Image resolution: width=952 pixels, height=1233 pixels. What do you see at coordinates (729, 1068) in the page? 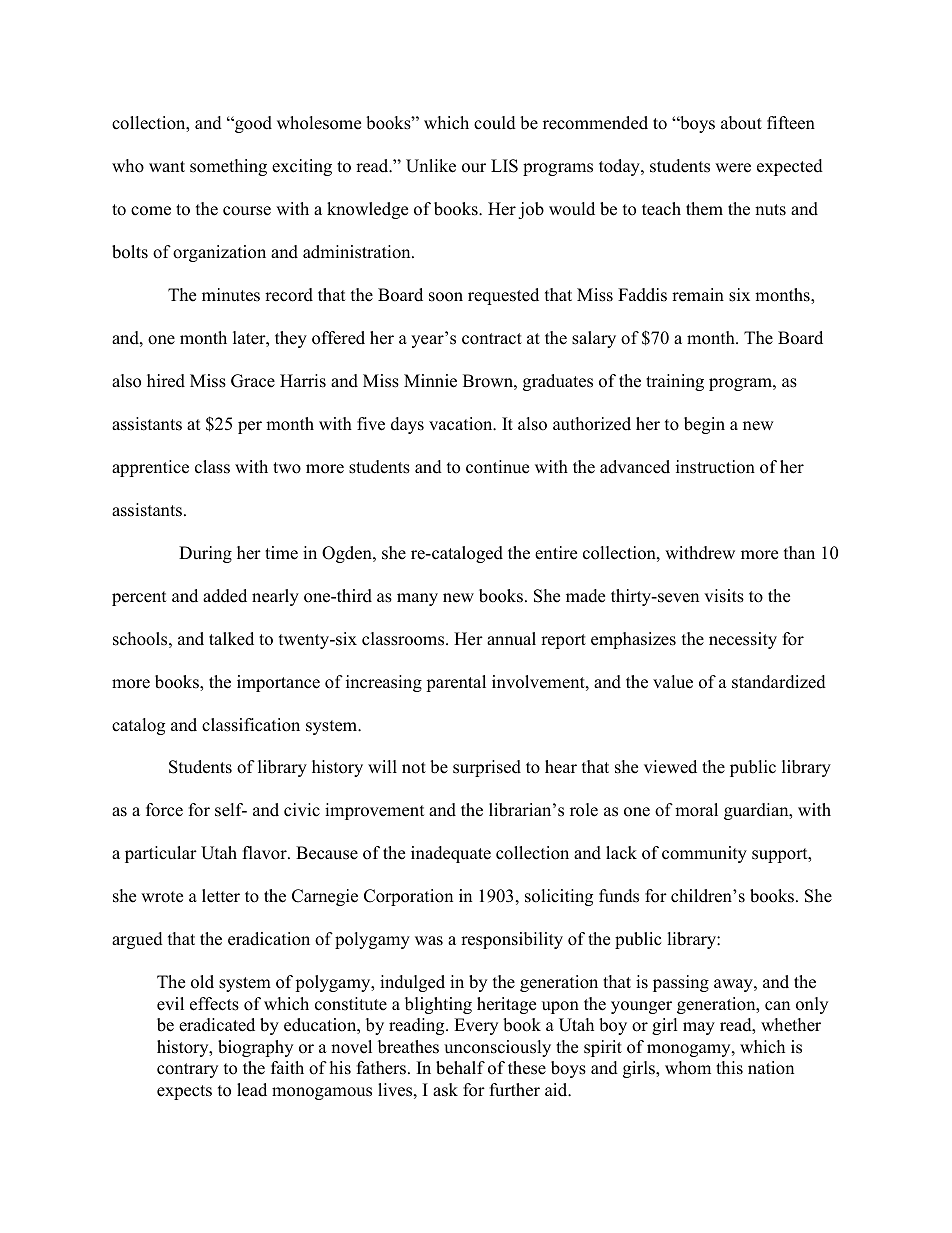
I see `this` at bounding box center [729, 1068].
